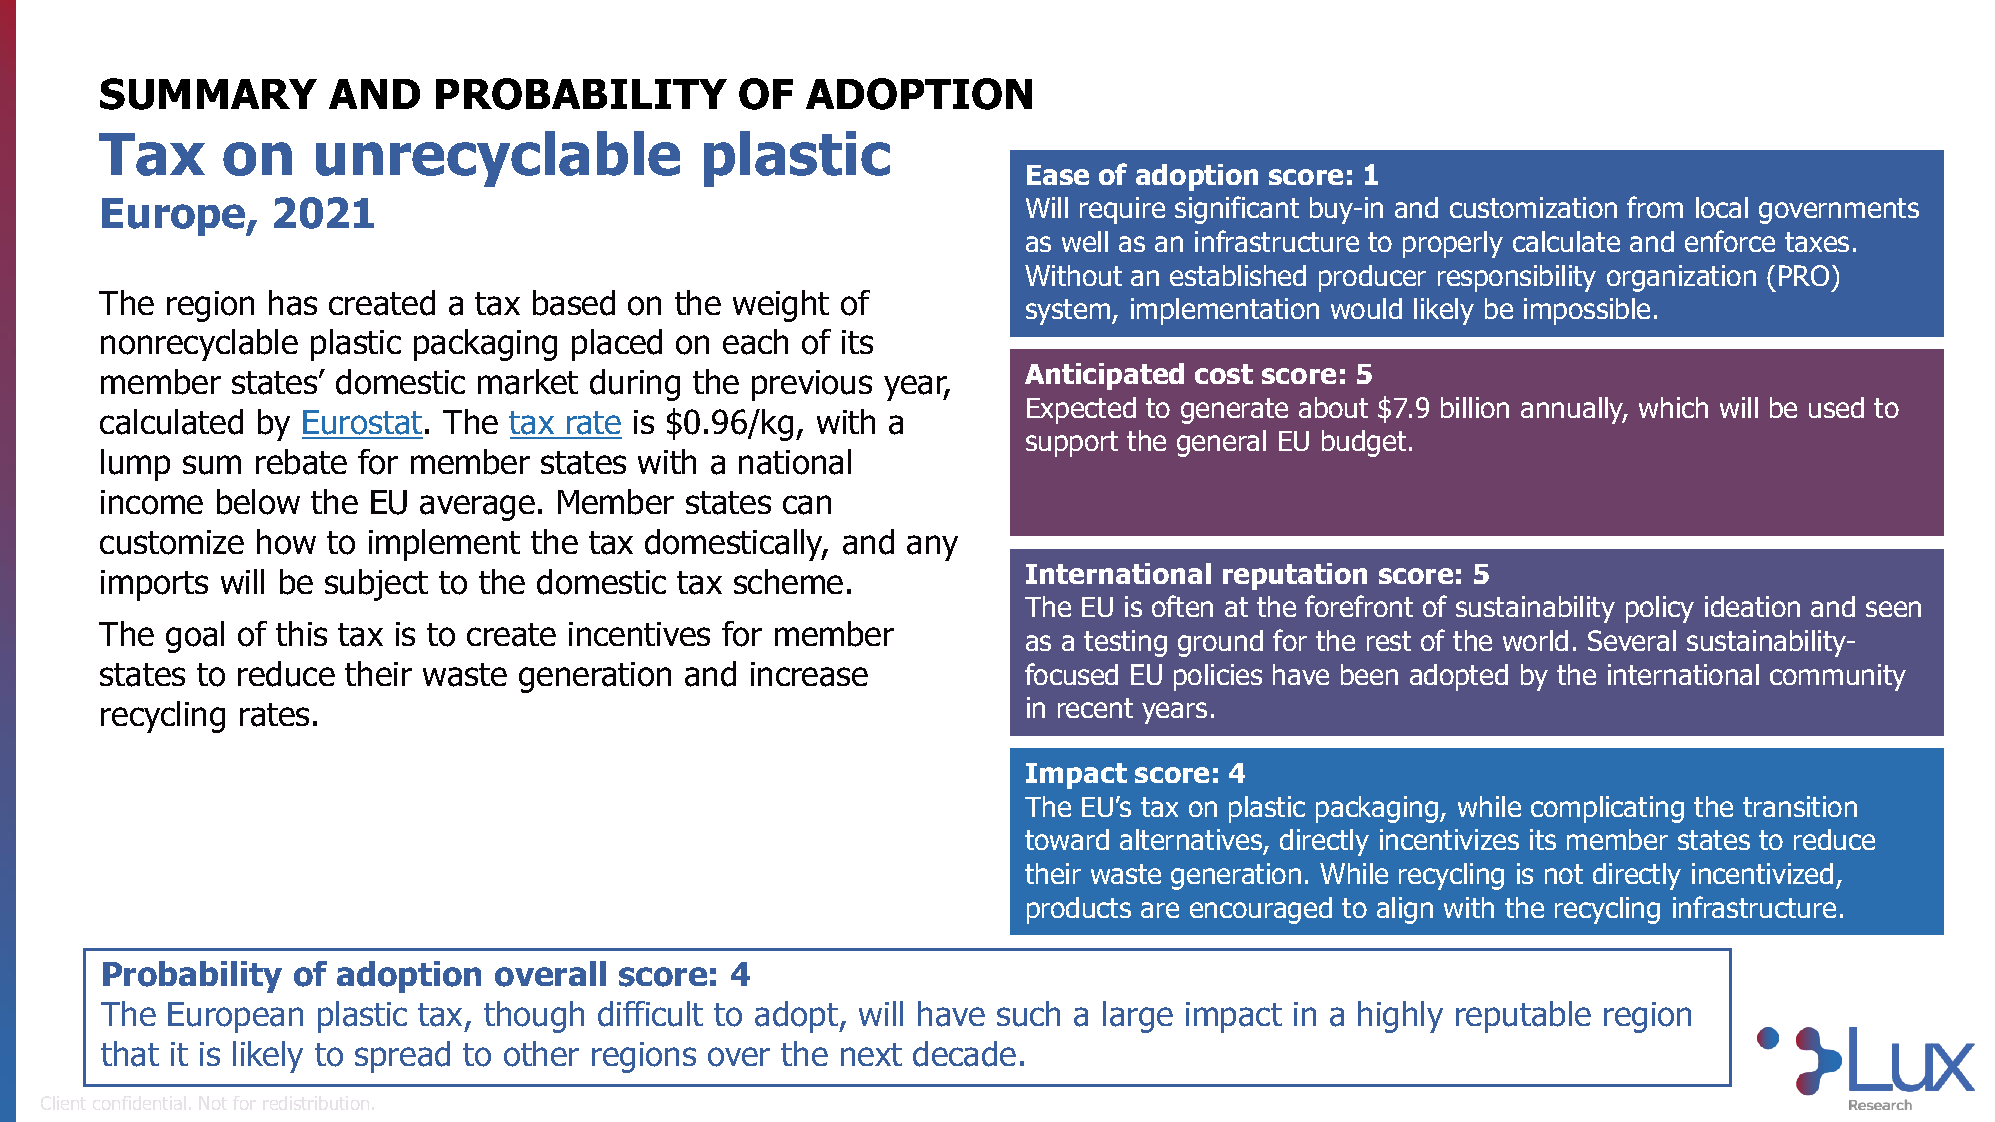  What do you see at coordinates (402, 1057) in the image?
I see `spread` at bounding box center [402, 1057].
